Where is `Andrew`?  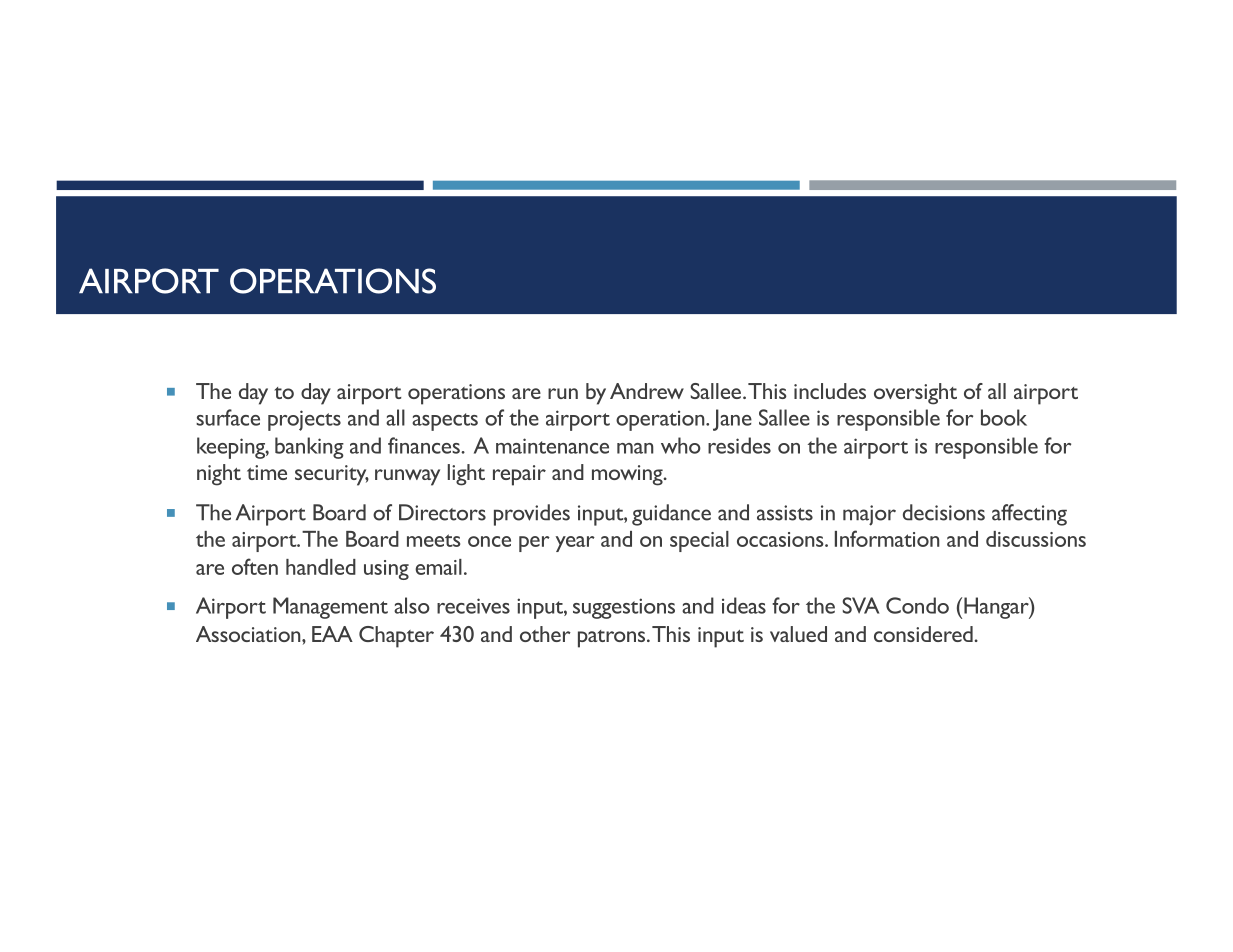 Andrew is located at coordinates (647, 391).
